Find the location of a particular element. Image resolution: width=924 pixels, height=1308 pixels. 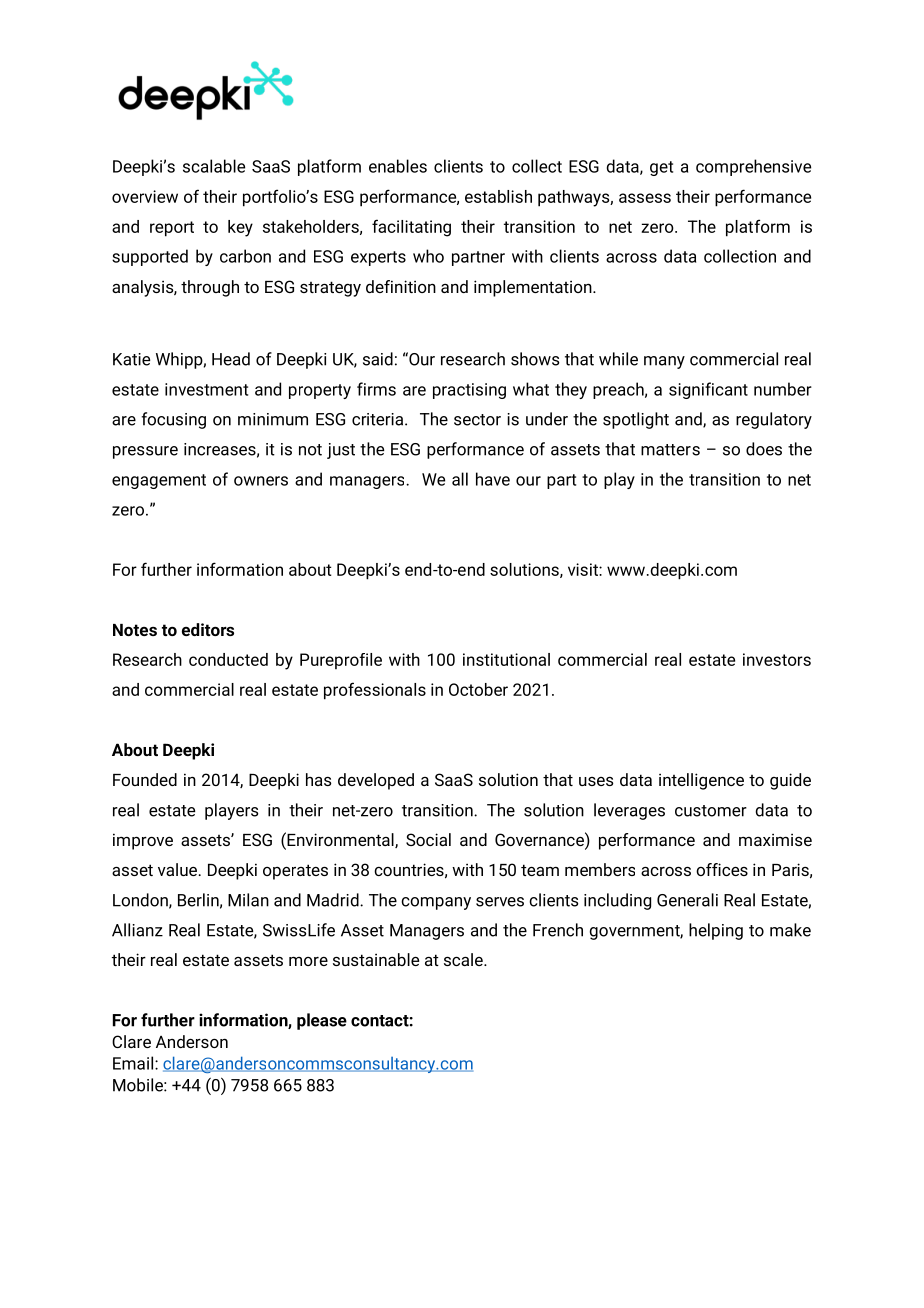

editors is located at coordinates (208, 629).
